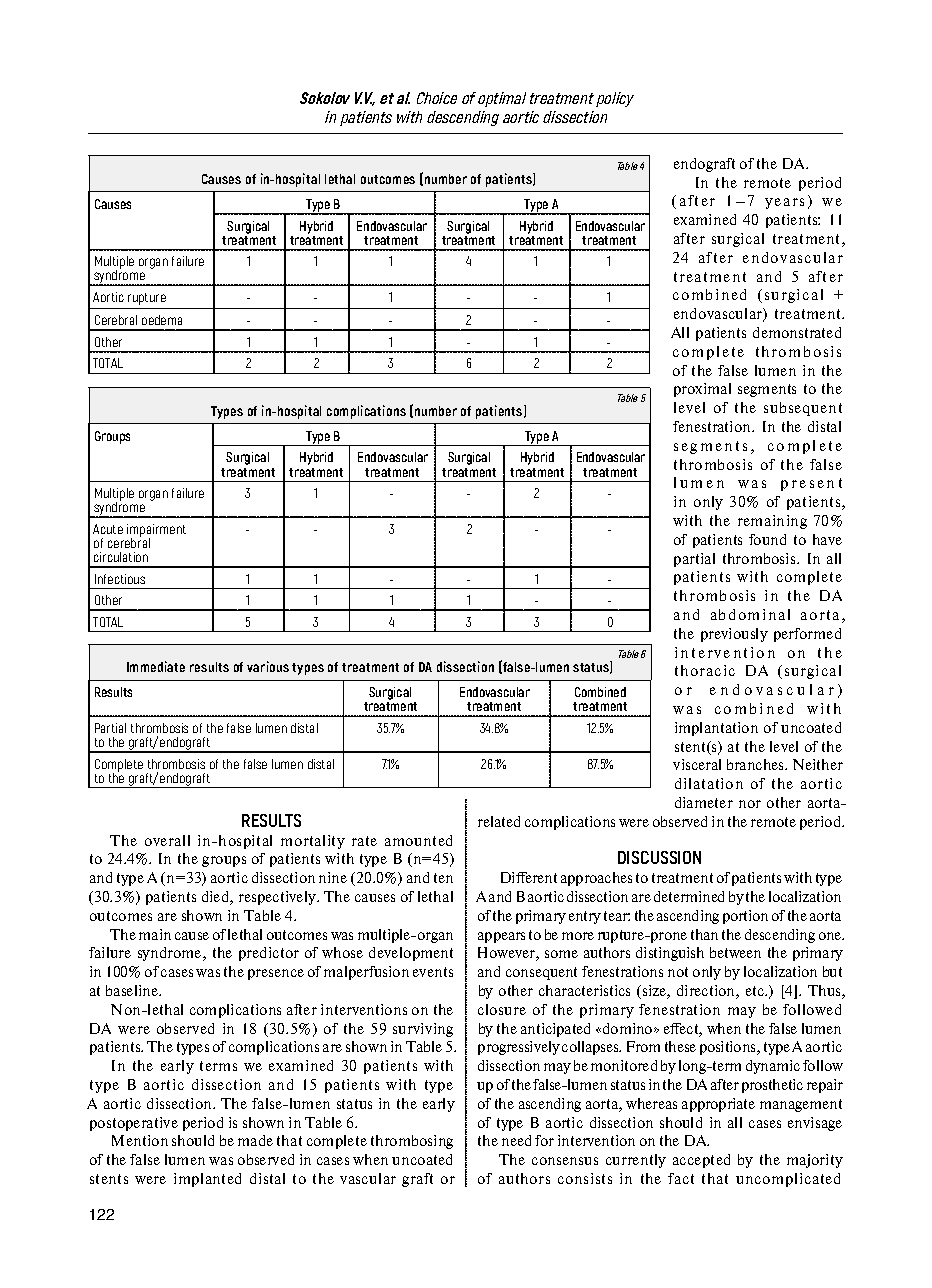 Image resolution: width=932 pixels, height=1288 pixels. Describe the element at coordinates (162, 320) in the screenshot. I see `oedema` at that location.
